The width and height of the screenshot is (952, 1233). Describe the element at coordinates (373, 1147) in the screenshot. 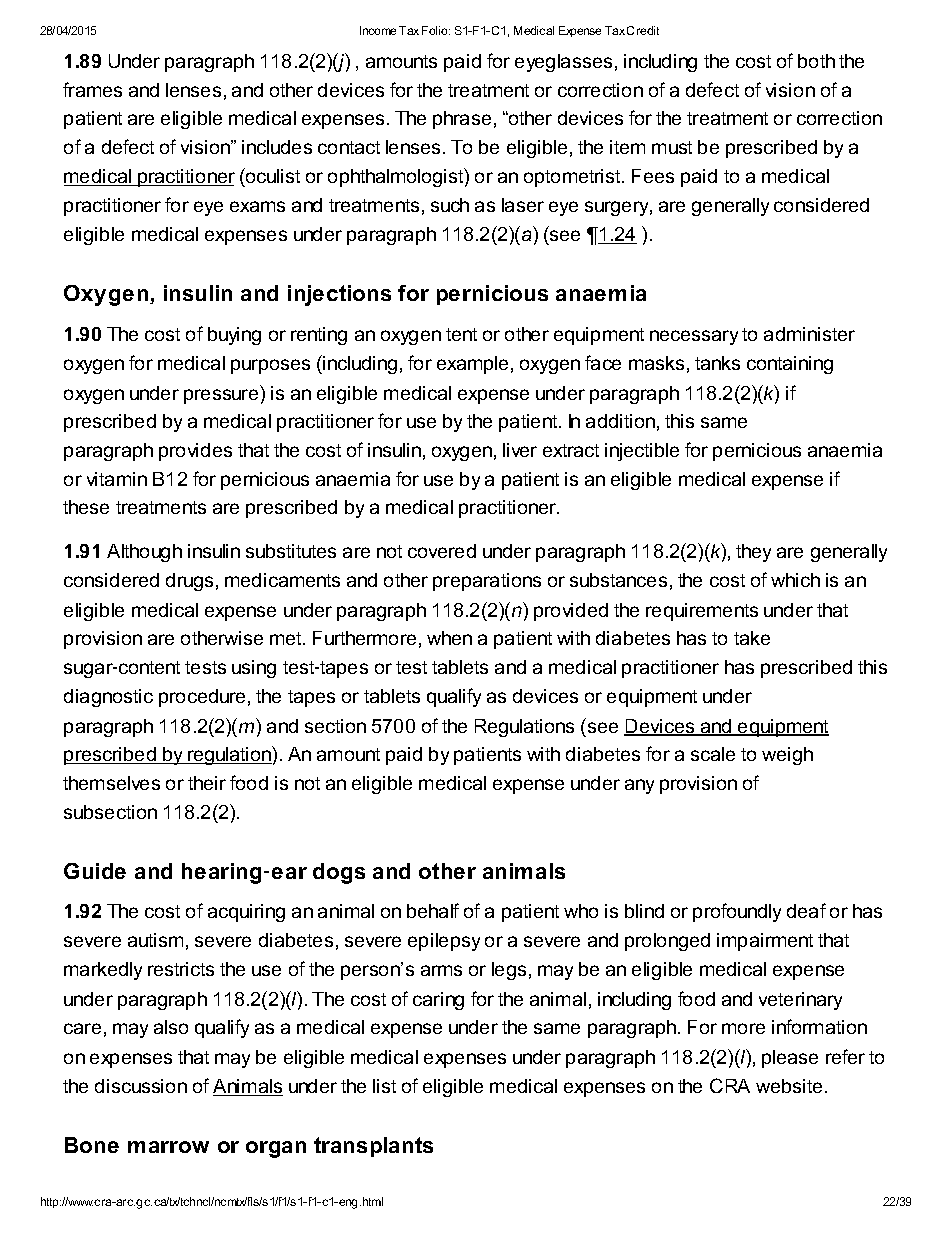

I see `transplants` at that location.
